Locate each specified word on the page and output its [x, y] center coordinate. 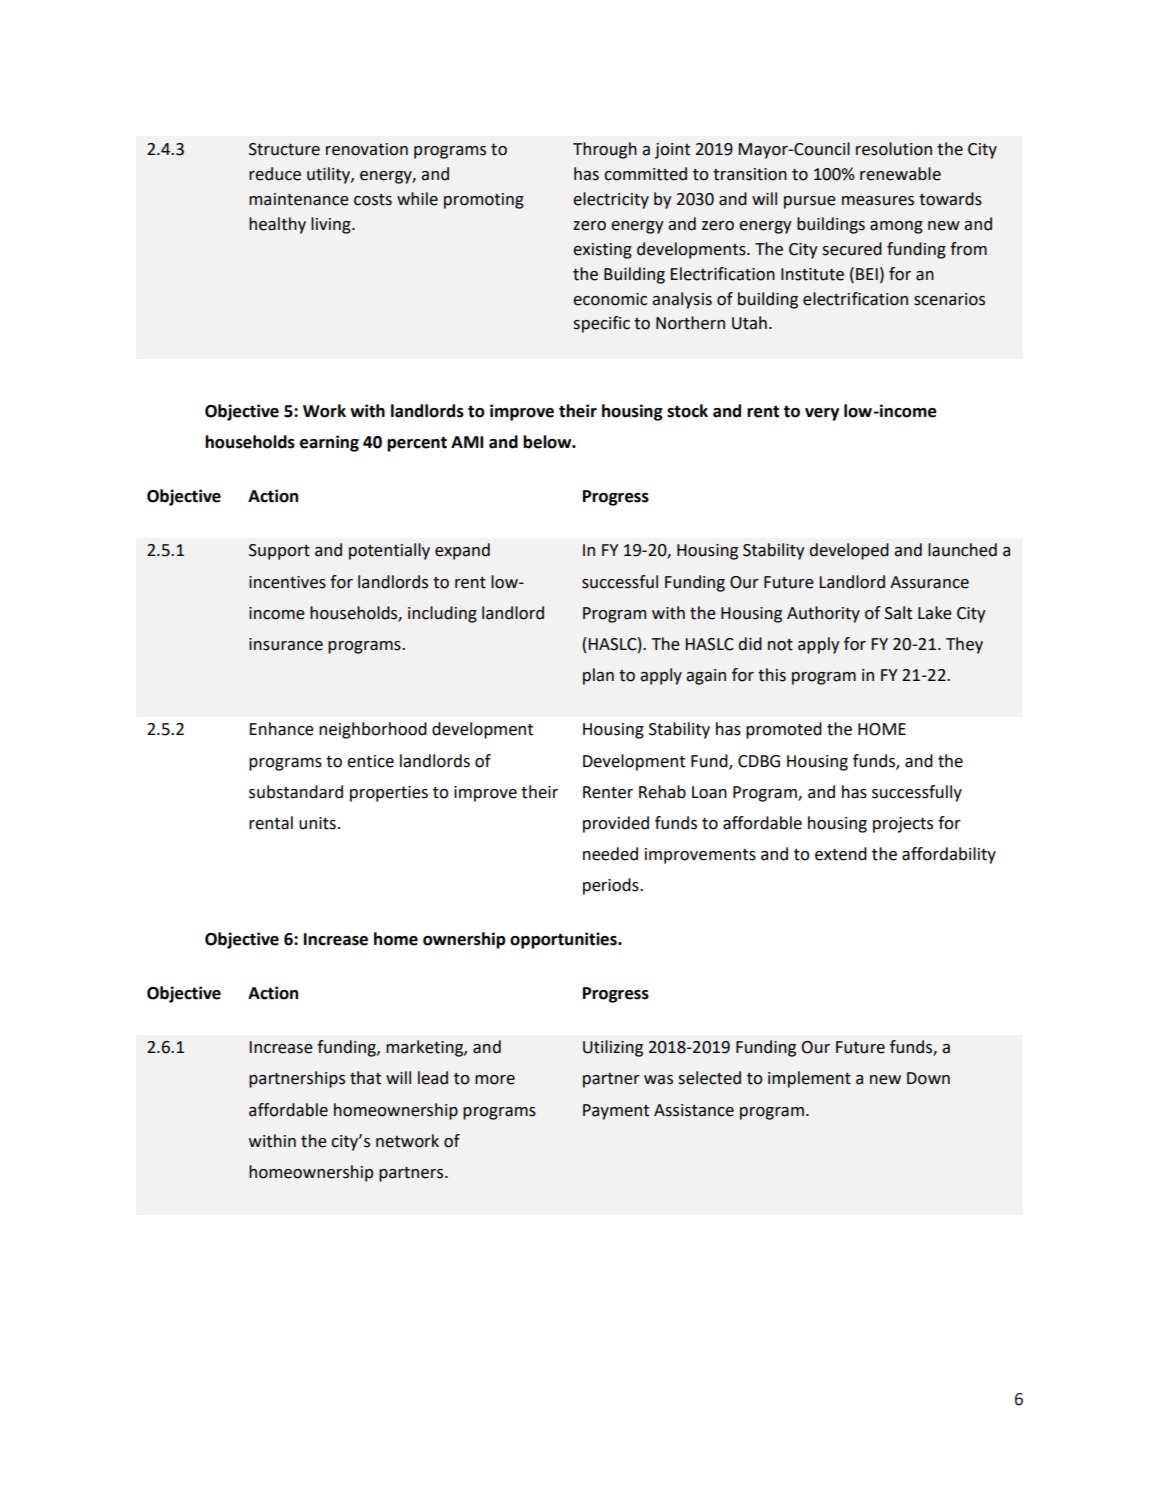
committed [645, 174]
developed [849, 551]
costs [373, 200]
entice [370, 761]
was [658, 1080]
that [365, 1078]
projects [903, 825]
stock [687, 411]
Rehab [662, 792]
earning [329, 443]
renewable [900, 174]
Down [928, 1078]
